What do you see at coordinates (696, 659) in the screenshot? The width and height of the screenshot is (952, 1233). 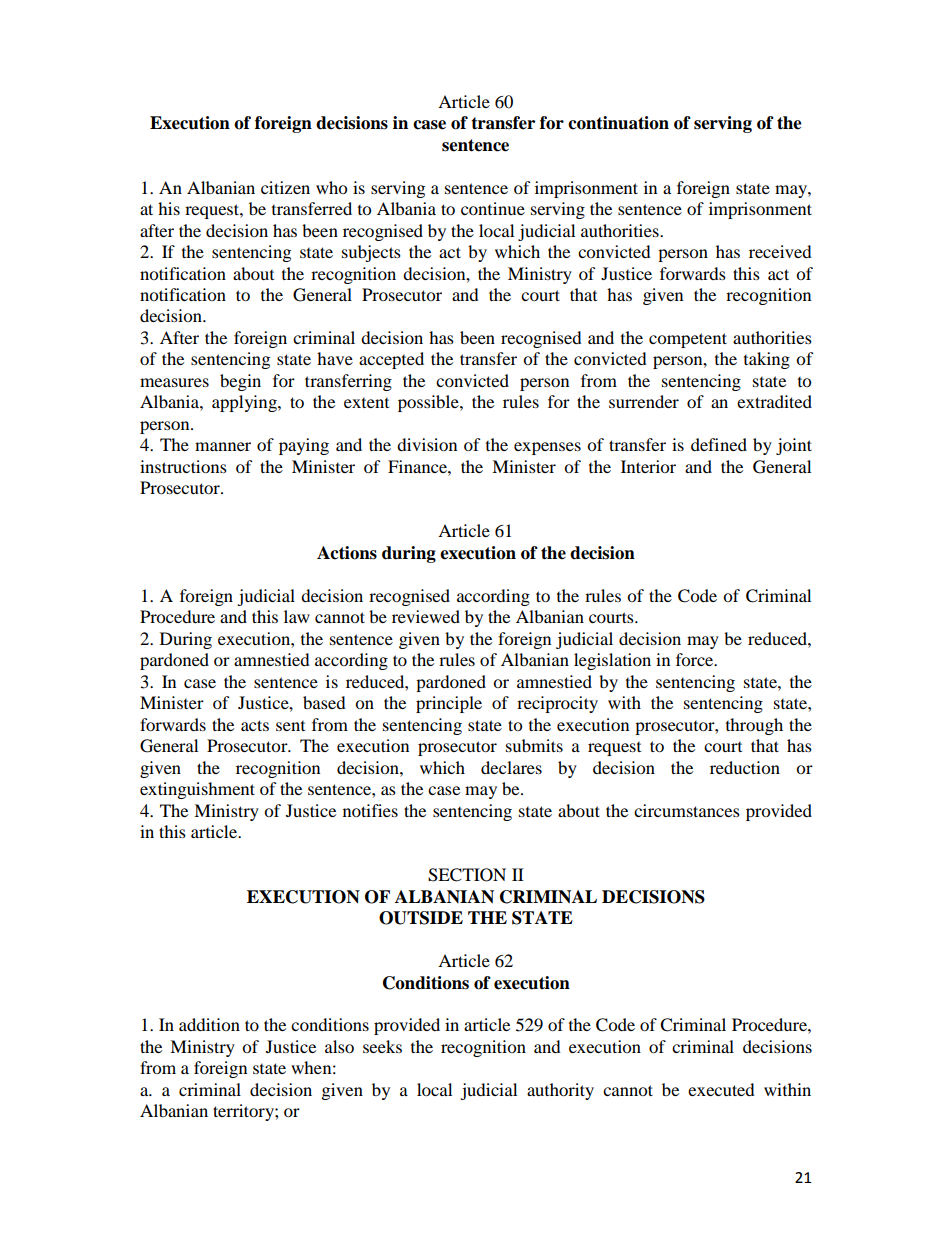 I see `force` at bounding box center [696, 659].
